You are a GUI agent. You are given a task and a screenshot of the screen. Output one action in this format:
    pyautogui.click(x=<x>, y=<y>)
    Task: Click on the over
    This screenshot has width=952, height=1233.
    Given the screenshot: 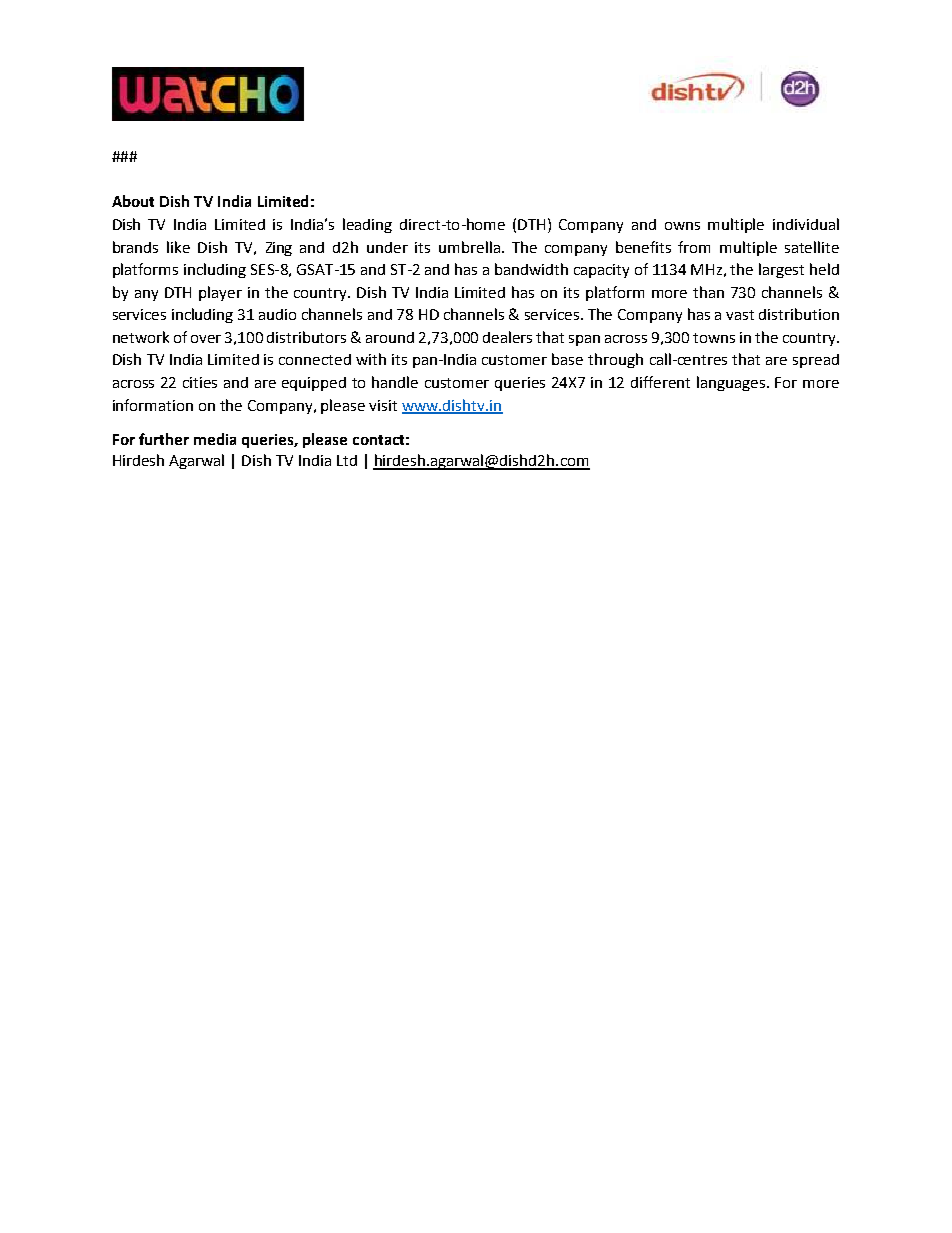 What is the action you would take?
    pyautogui.click(x=206, y=339)
